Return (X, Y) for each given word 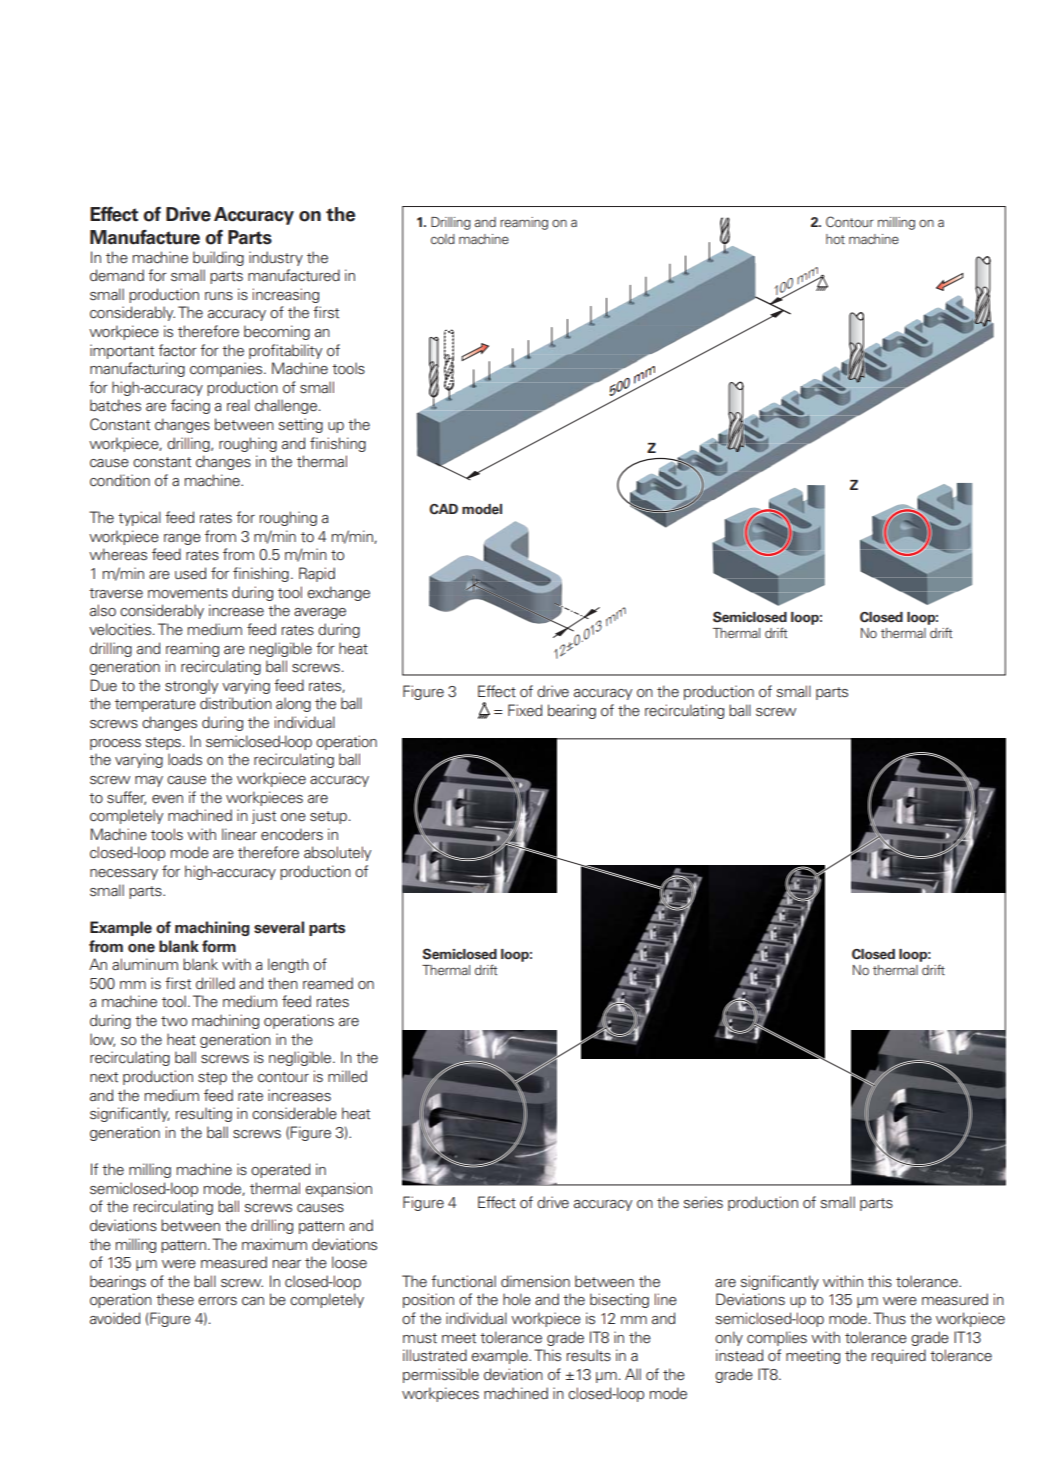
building (218, 258)
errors (217, 1301)
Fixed (525, 710)
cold (443, 239)
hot (835, 239)
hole (517, 1299)
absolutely (337, 853)
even (167, 799)
